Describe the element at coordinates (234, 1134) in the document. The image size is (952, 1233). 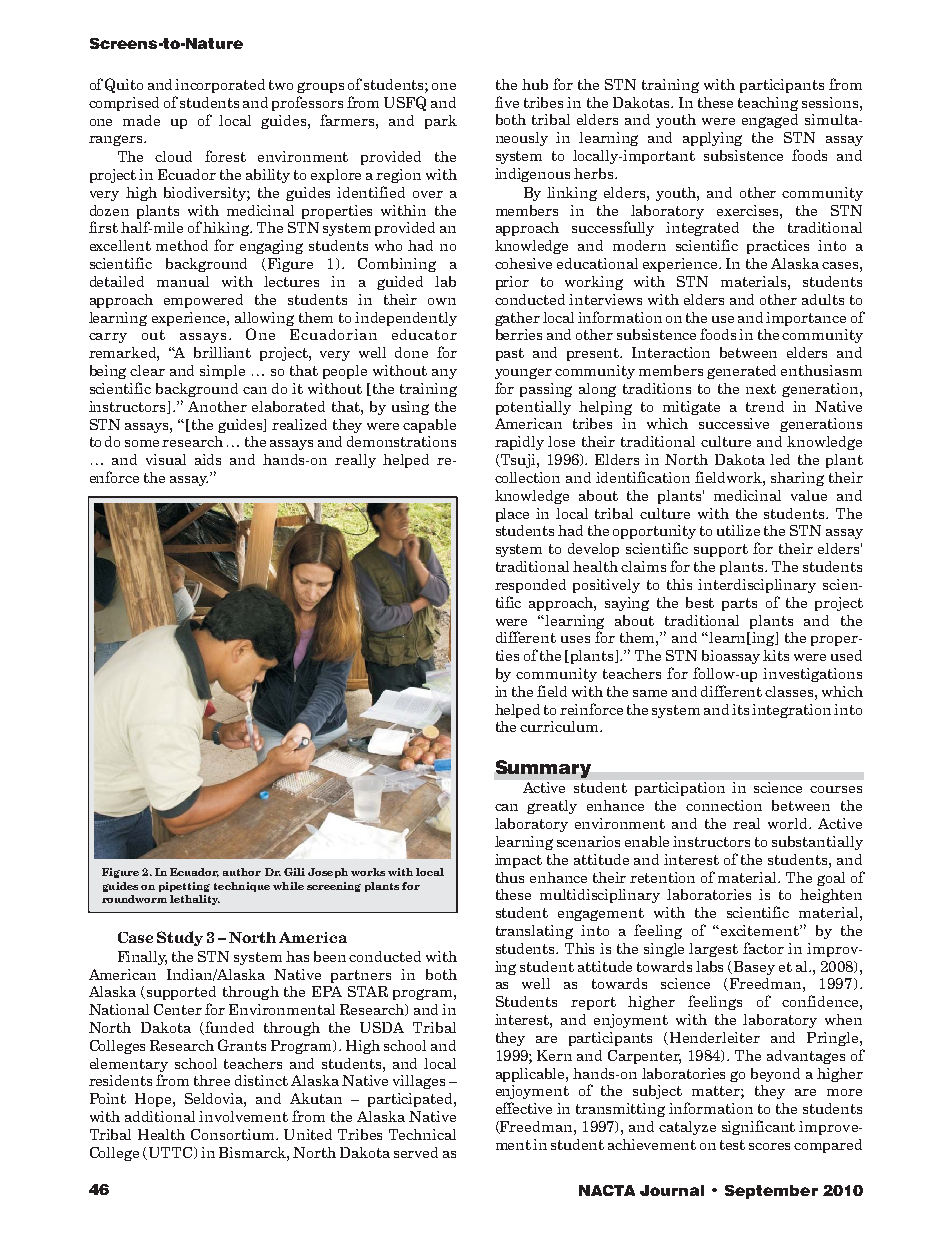
I see `Consortium` at that location.
